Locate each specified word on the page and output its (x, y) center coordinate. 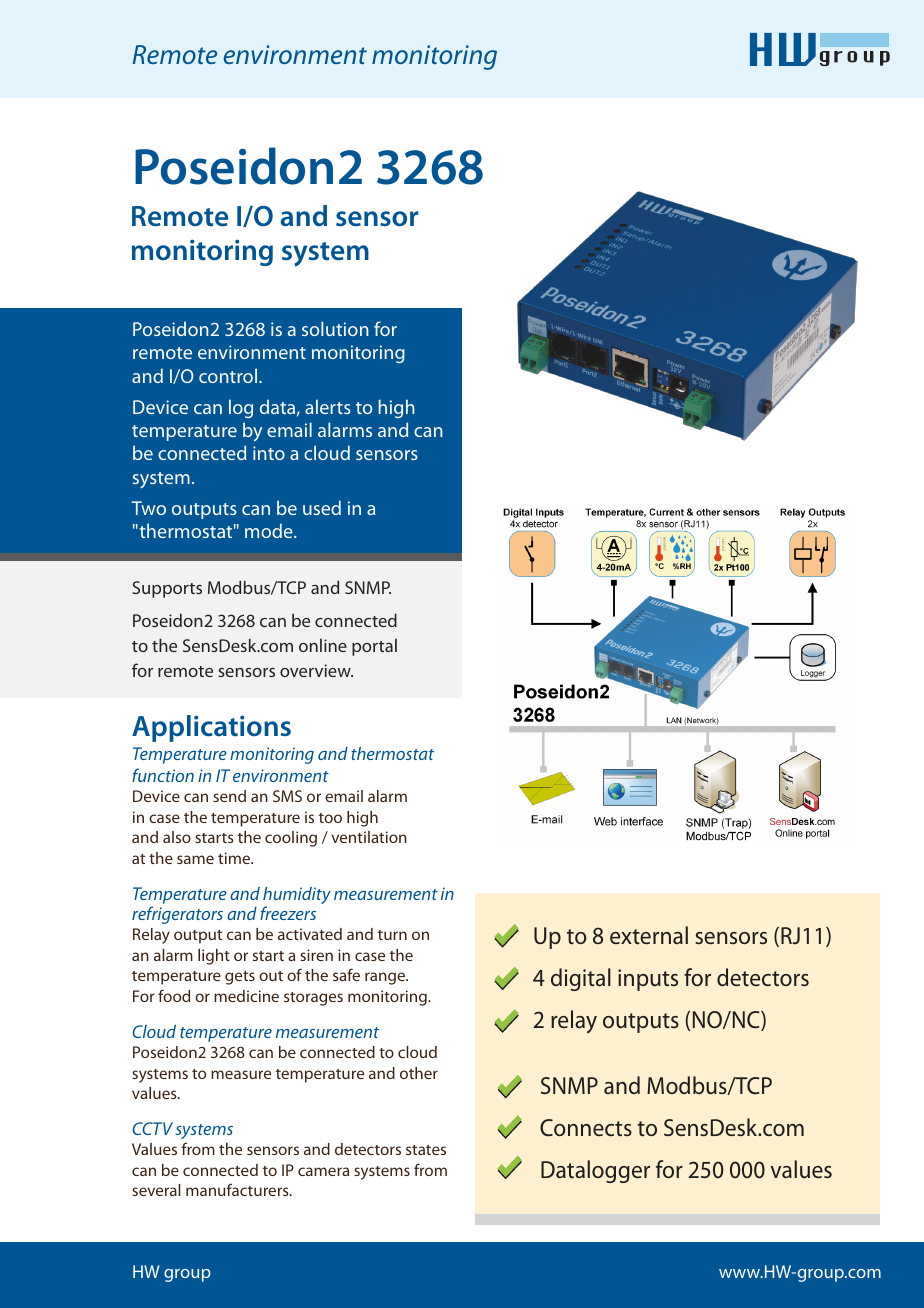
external (649, 935)
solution (335, 328)
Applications (211, 728)
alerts (328, 406)
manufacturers (238, 1189)
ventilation (369, 837)
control (228, 375)
